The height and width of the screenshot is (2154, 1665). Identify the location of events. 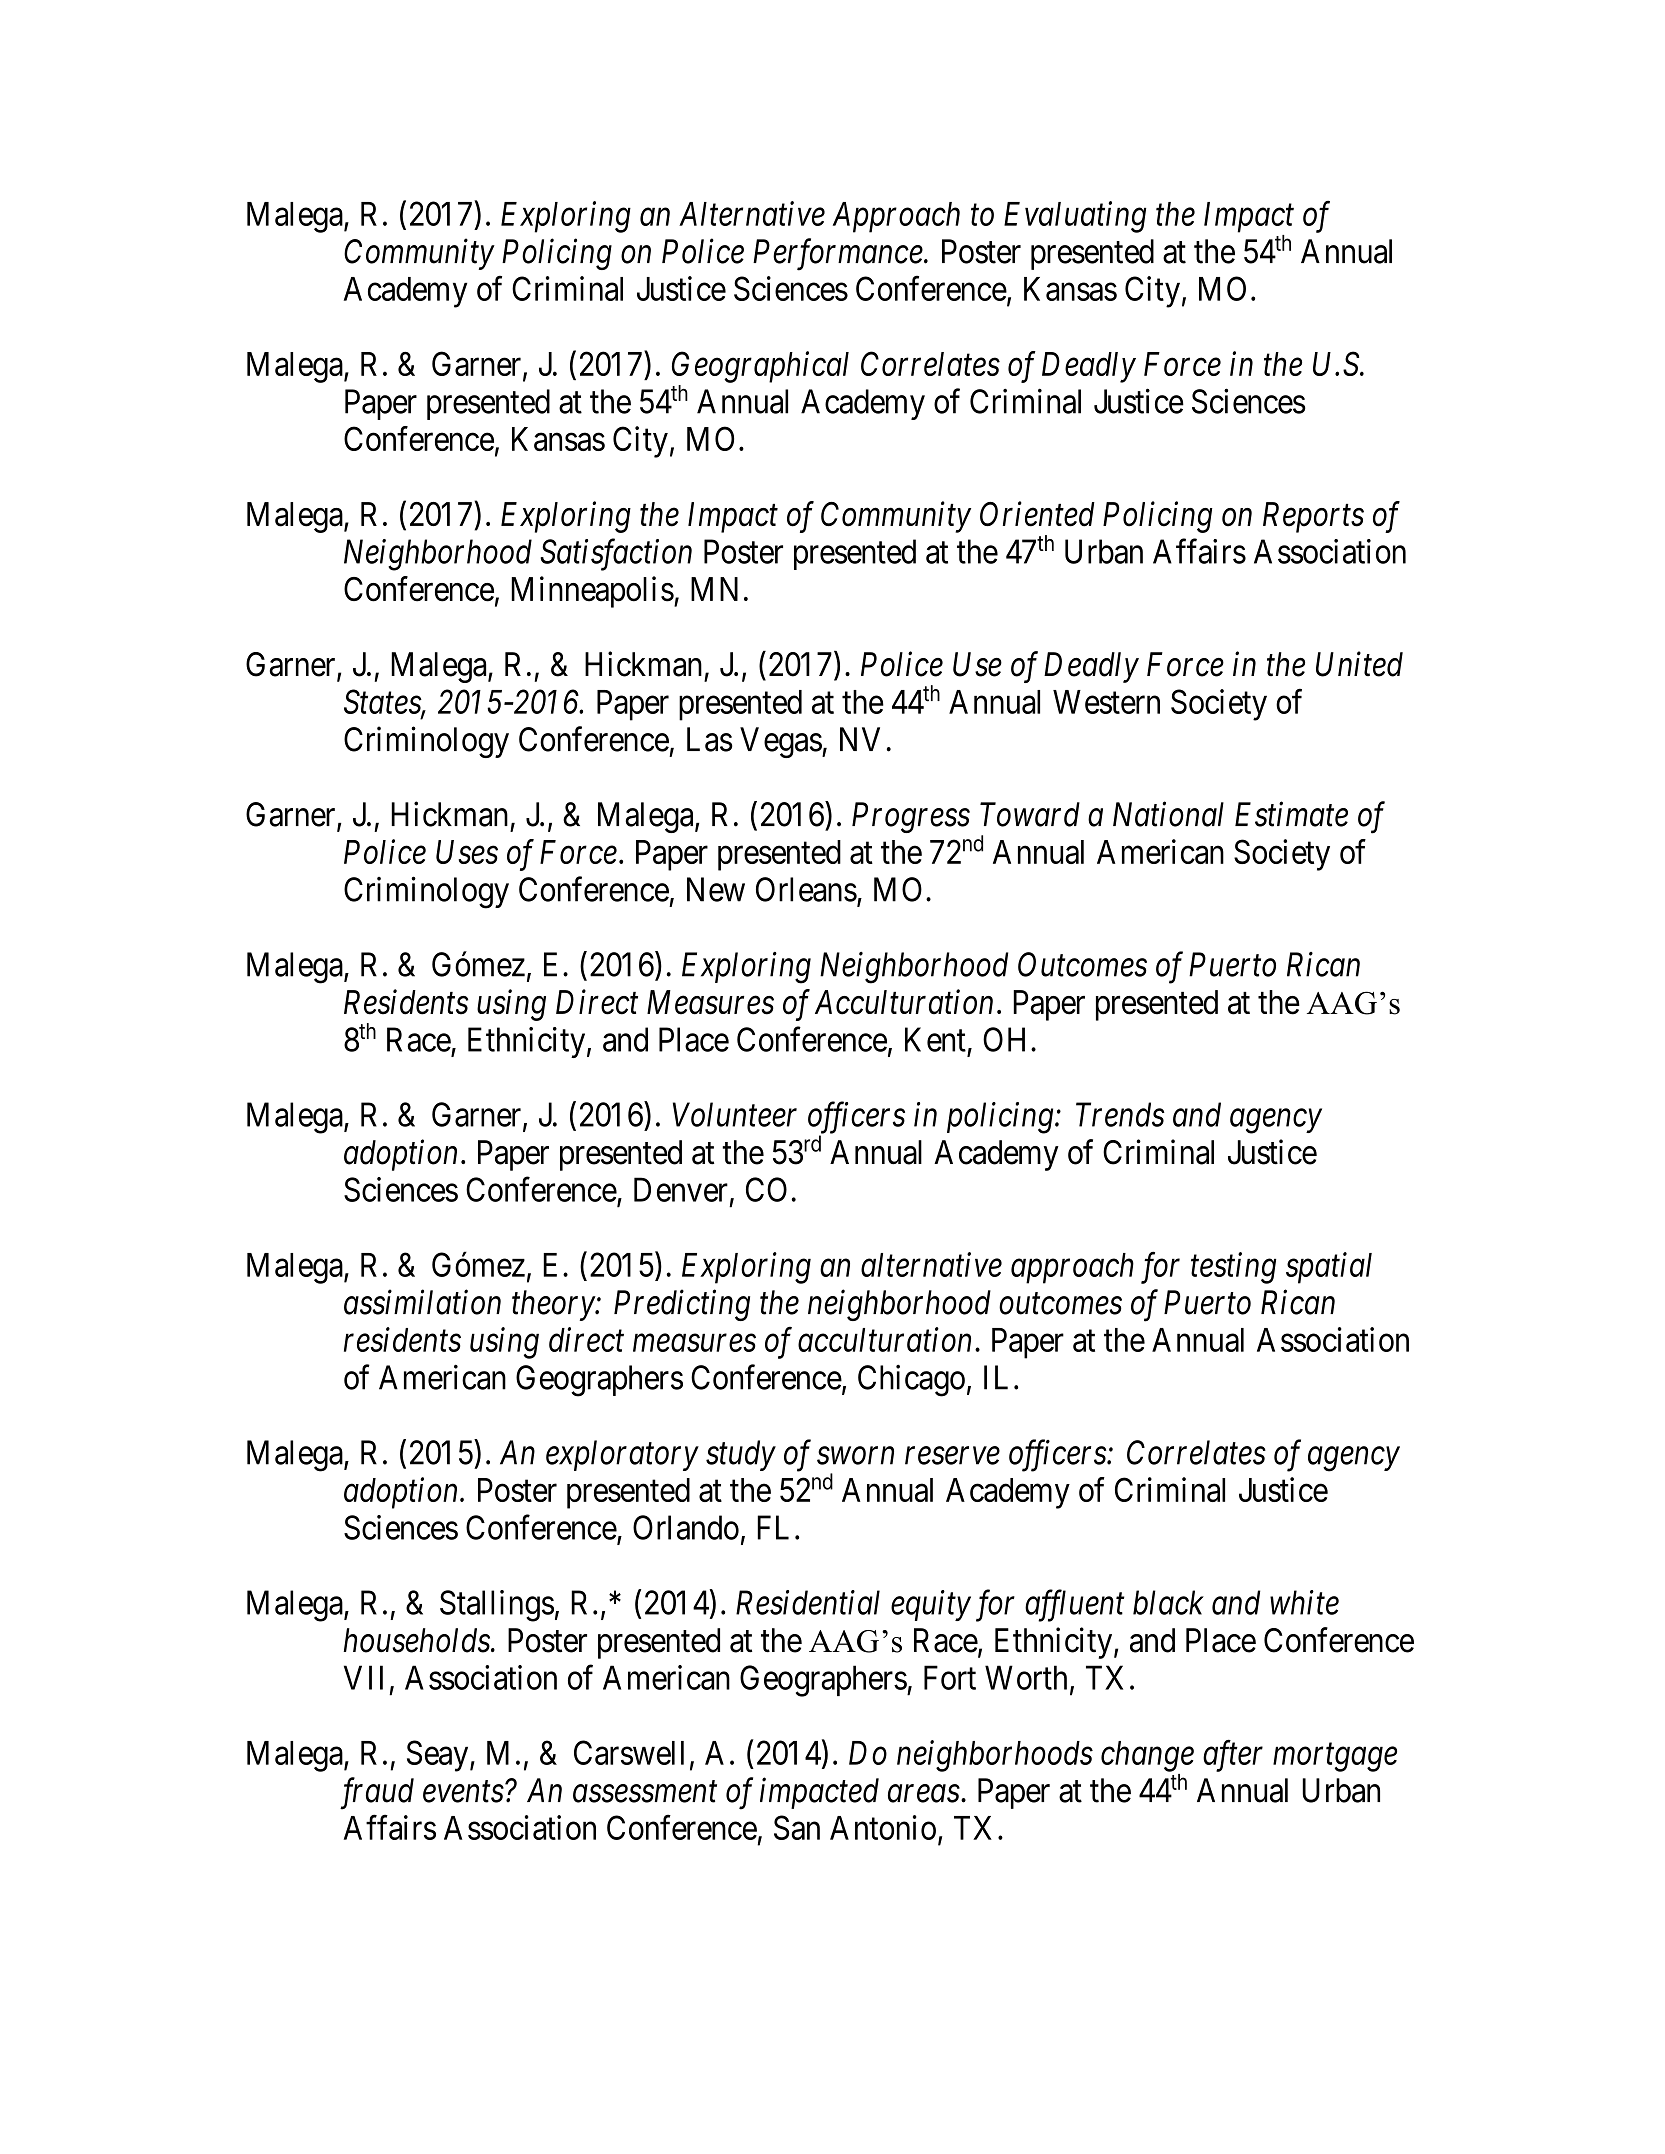
(463, 1792).
